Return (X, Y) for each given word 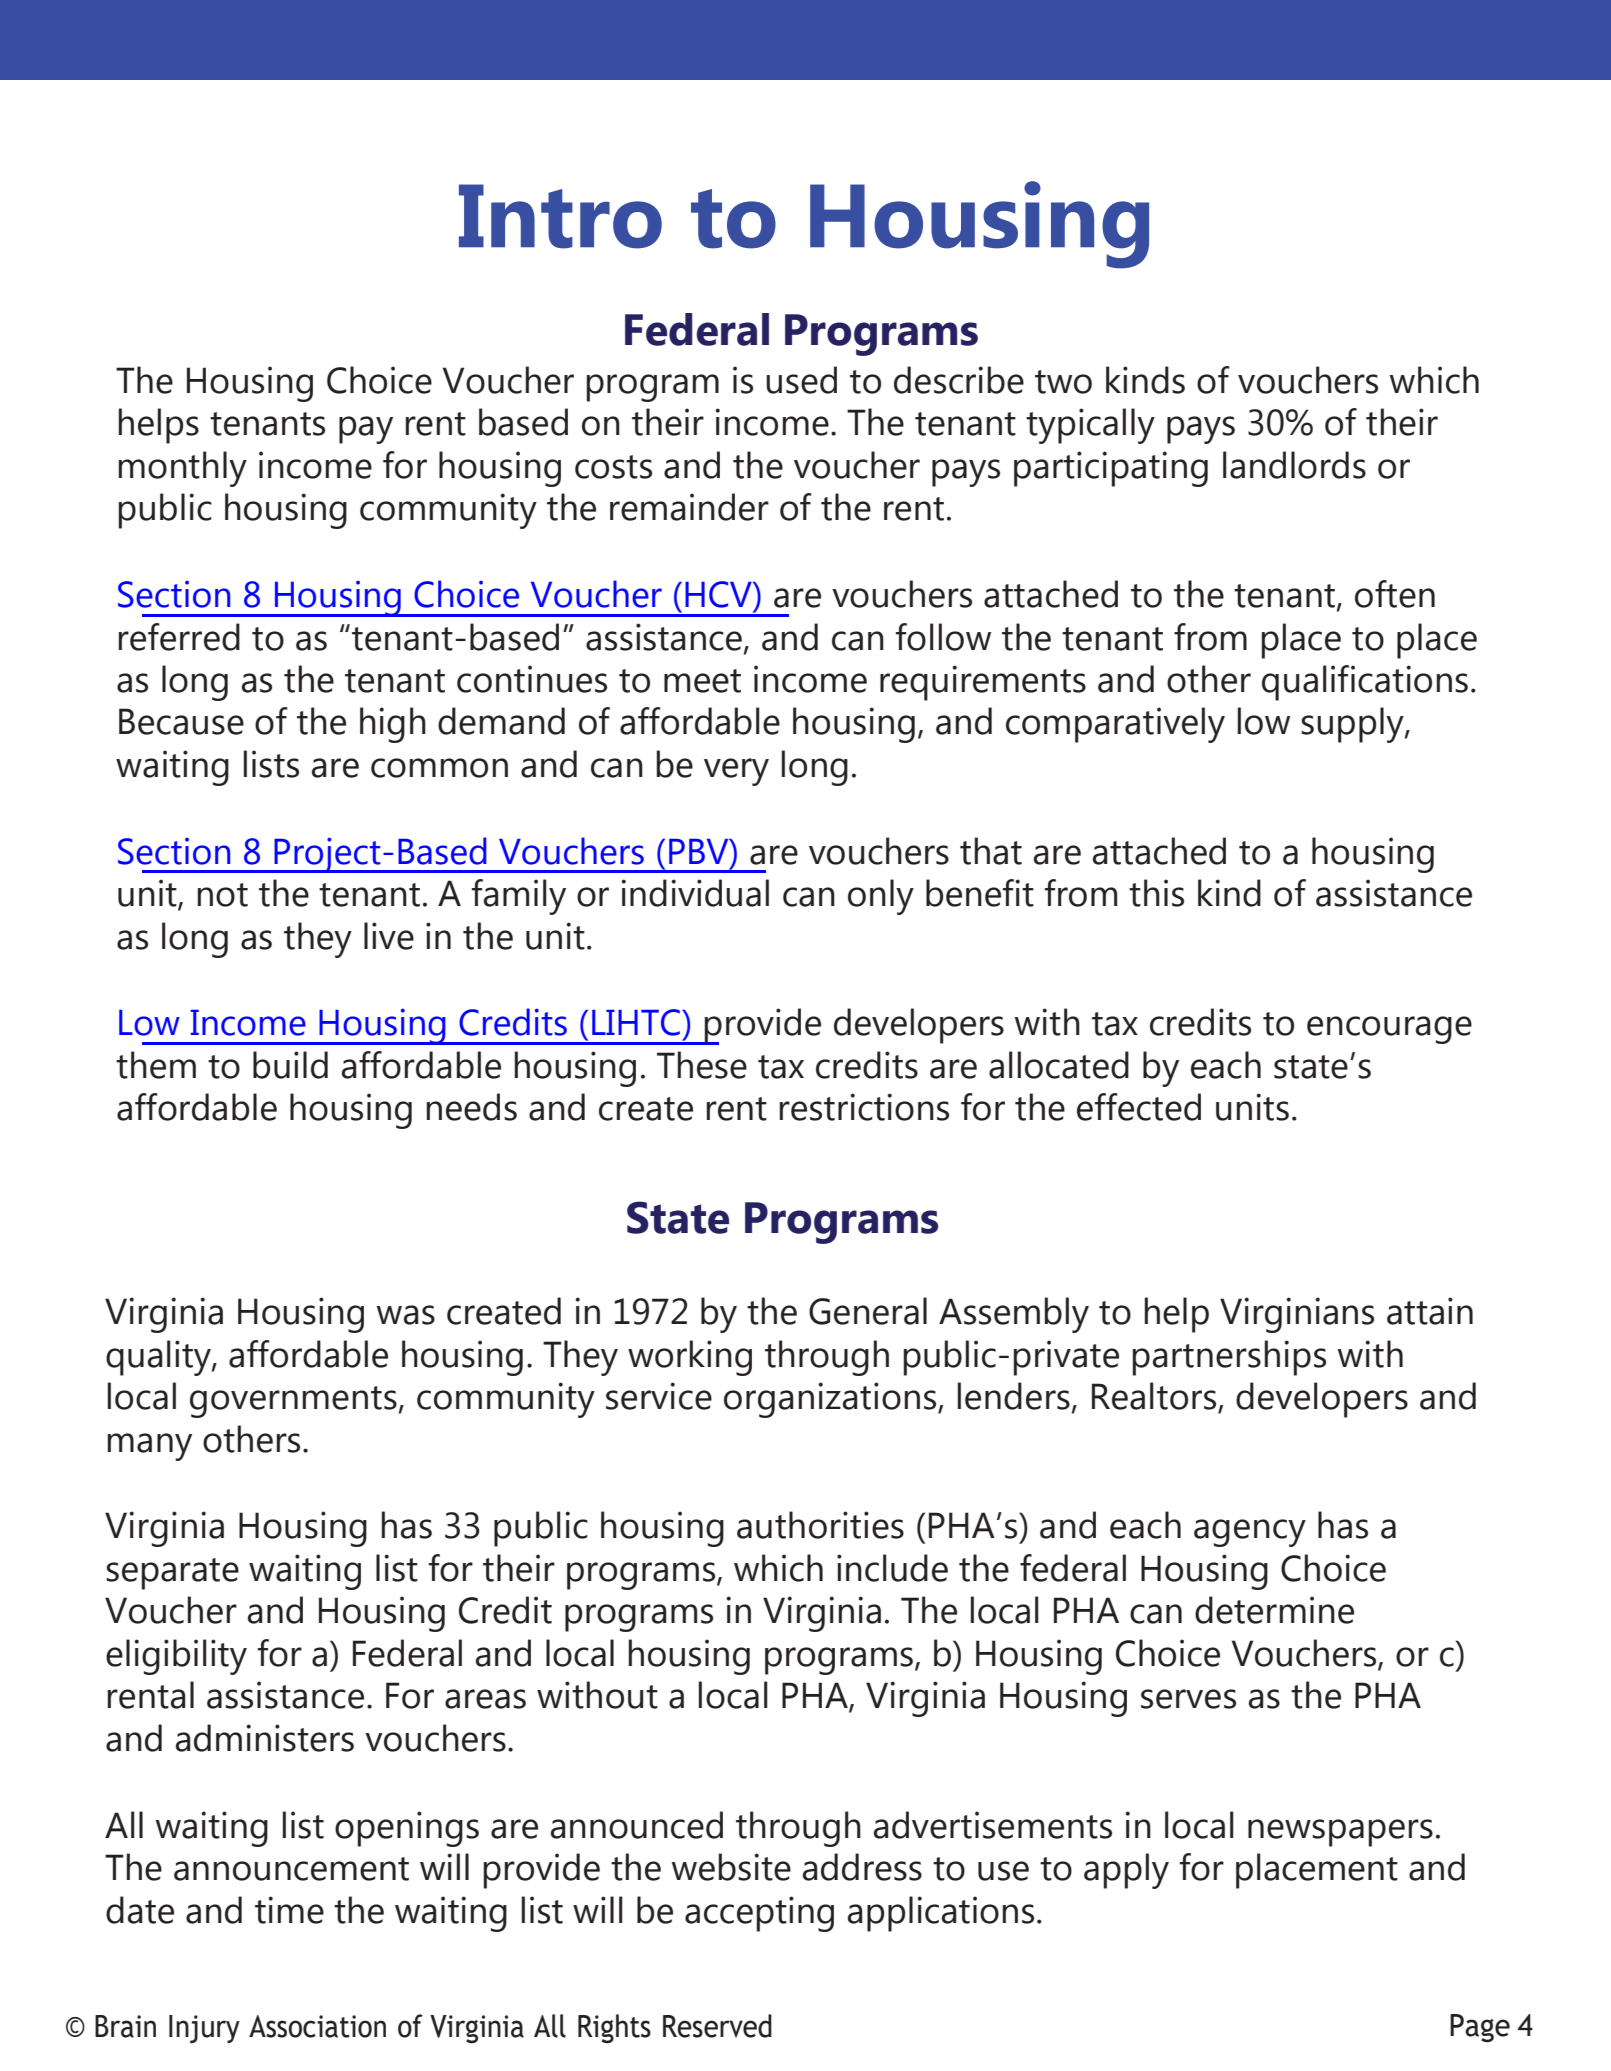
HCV (719, 594)
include (892, 1568)
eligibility (176, 1657)
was (406, 1315)
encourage (1389, 1030)
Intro (560, 216)
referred (179, 637)
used (801, 380)
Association (317, 2026)
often (1395, 594)
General (868, 1311)
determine (1274, 1610)
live (389, 936)
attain (1430, 1311)
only (881, 897)
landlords (1294, 465)
